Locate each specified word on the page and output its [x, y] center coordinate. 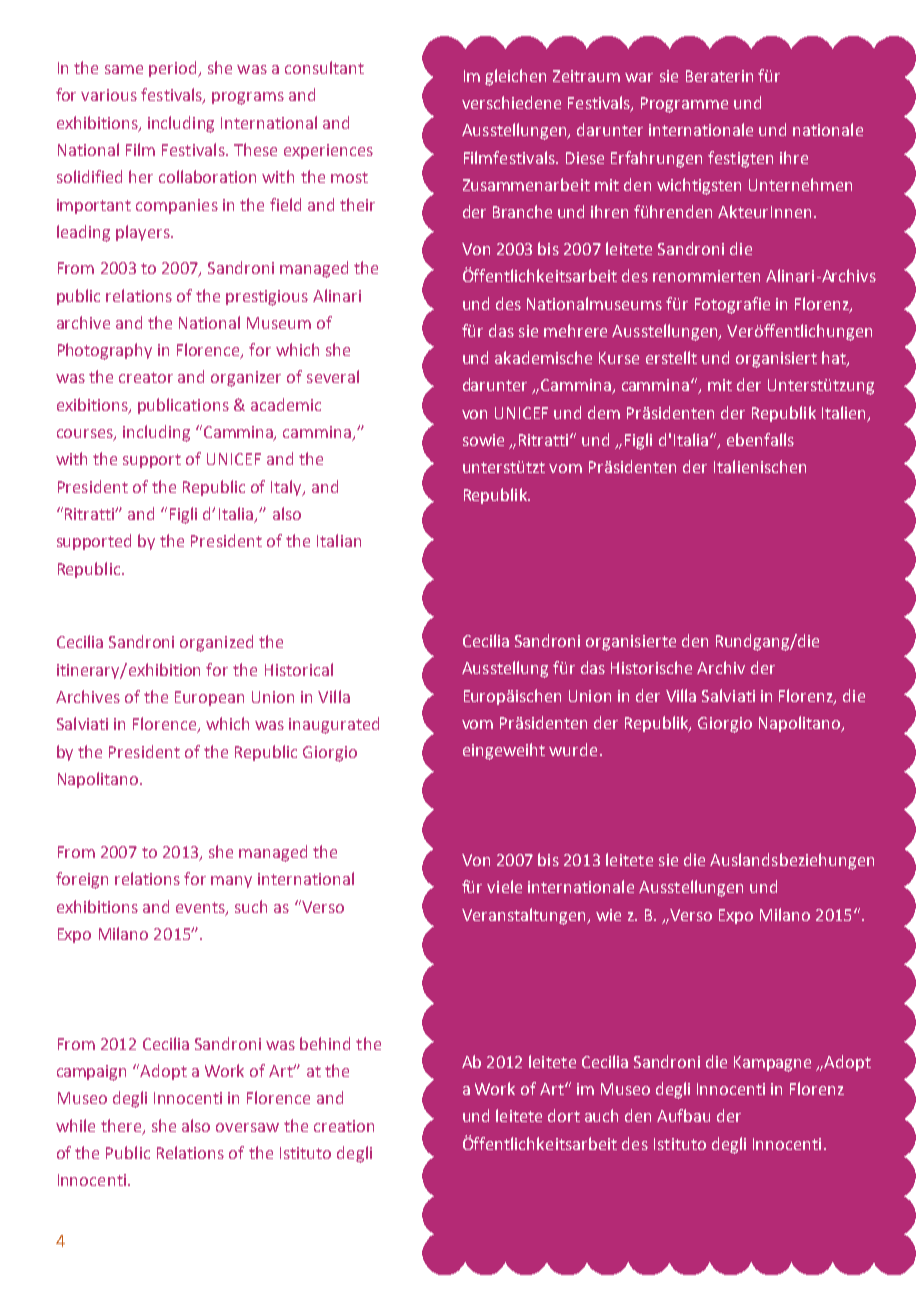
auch [601, 1115]
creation [344, 1126]
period [174, 69]
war [639, 77]
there [122, 1126]
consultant [324, 67]
